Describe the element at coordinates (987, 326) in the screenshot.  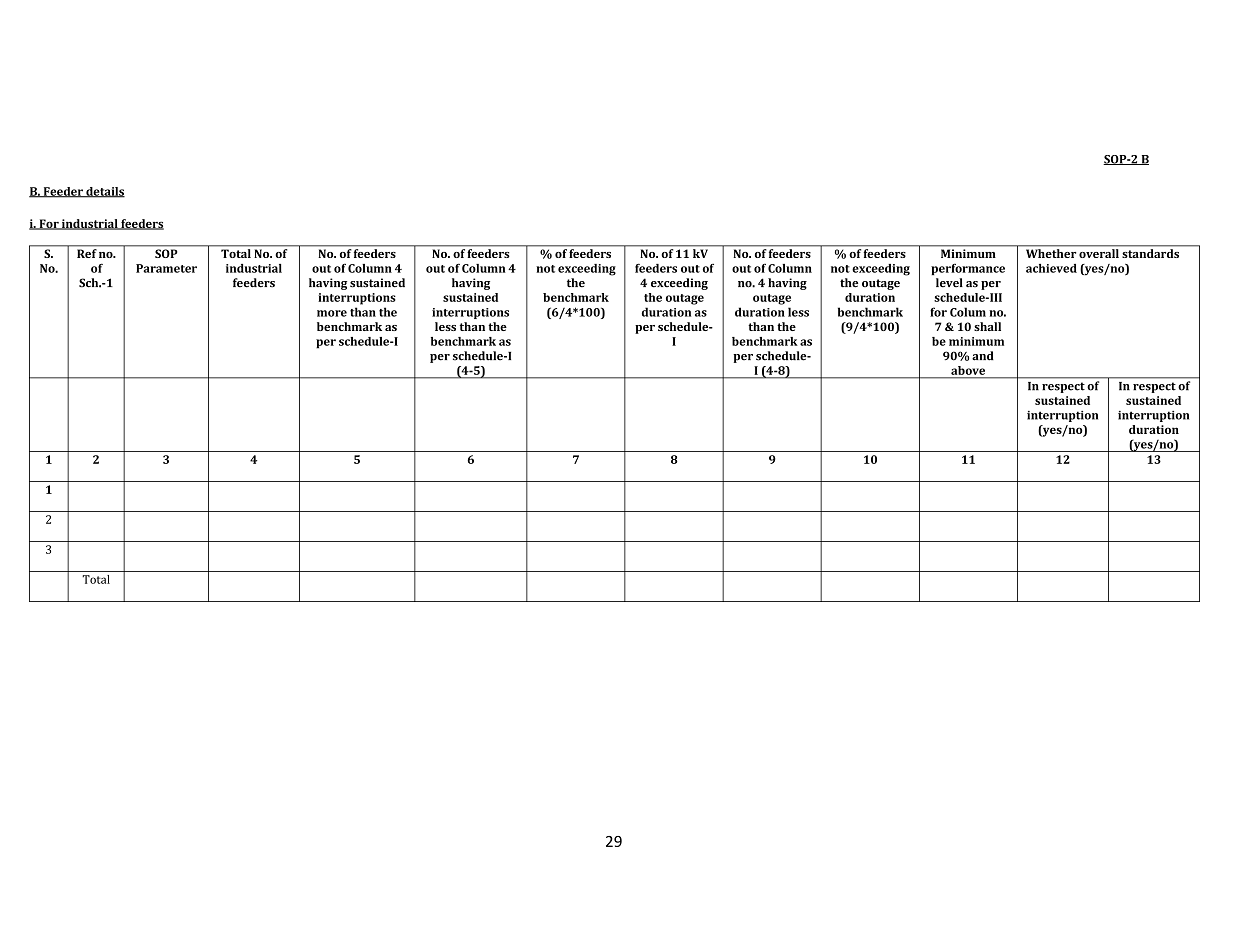
I see `shall` at that location.
